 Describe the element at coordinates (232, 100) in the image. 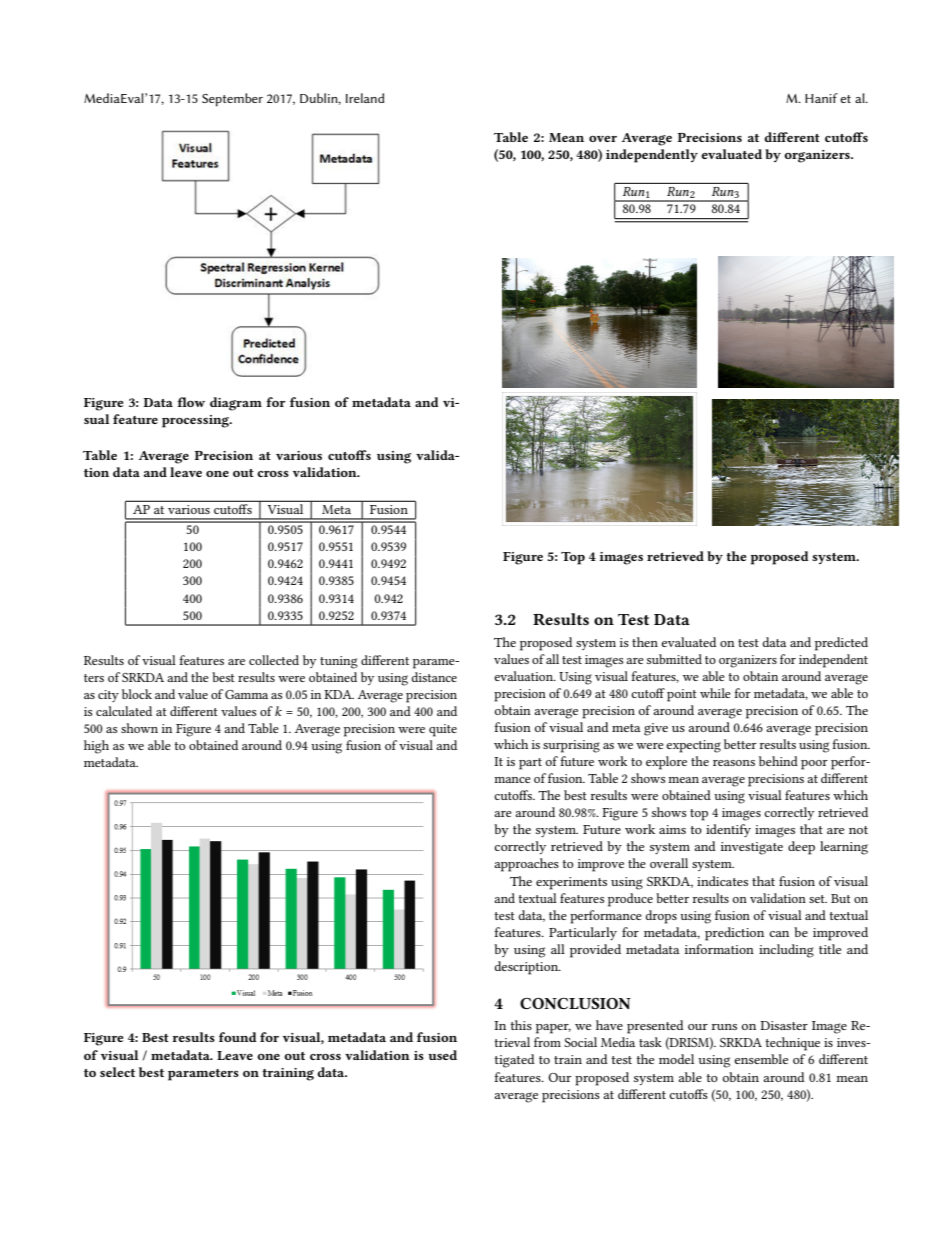

I see `September` at that location.
